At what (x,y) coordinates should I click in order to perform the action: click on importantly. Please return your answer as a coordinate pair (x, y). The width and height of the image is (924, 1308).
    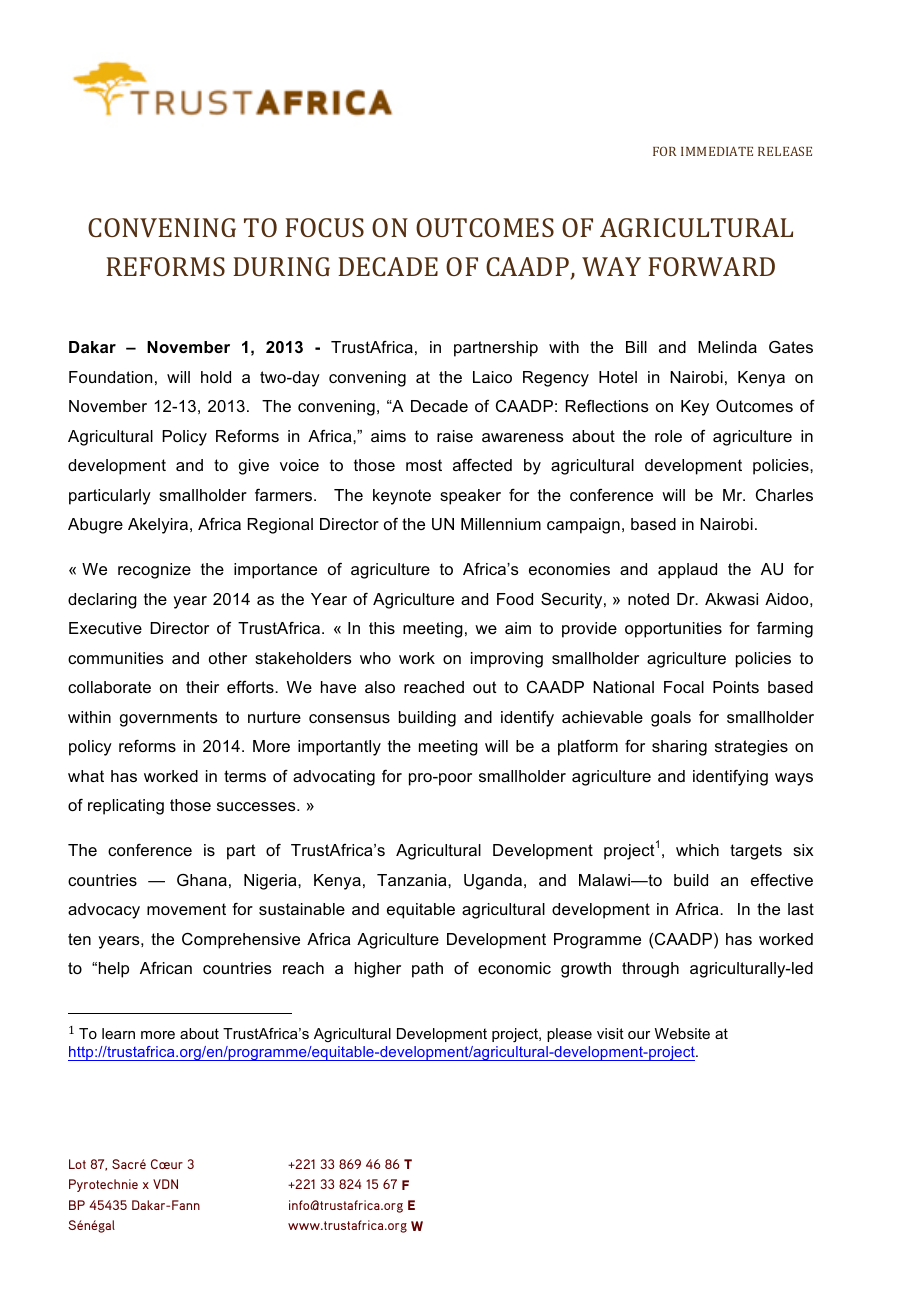
    Looking at the image, I should click on (339, 748).
